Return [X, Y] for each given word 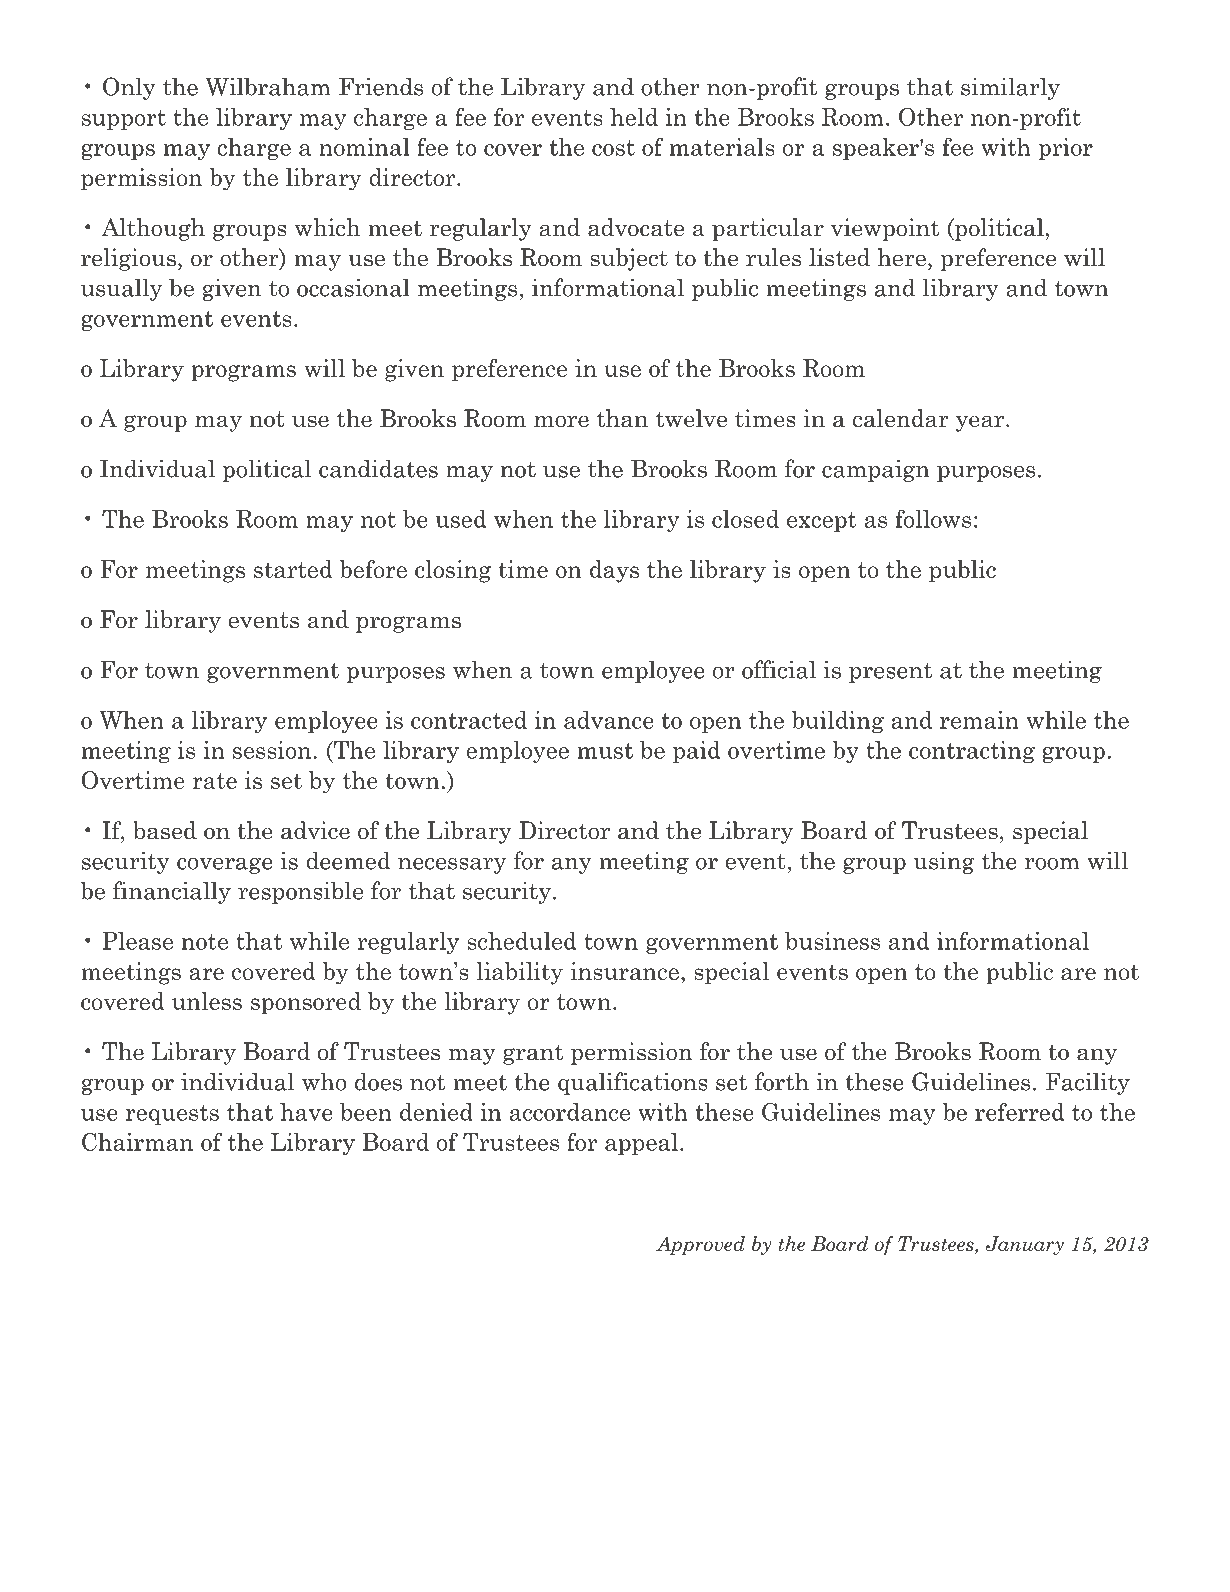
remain [979, 720]
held [634, 117]
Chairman [137, 1141]
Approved [700, 1245]
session [273, 750]
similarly [1010, 88]
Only [129, 88]
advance [609, 720]
